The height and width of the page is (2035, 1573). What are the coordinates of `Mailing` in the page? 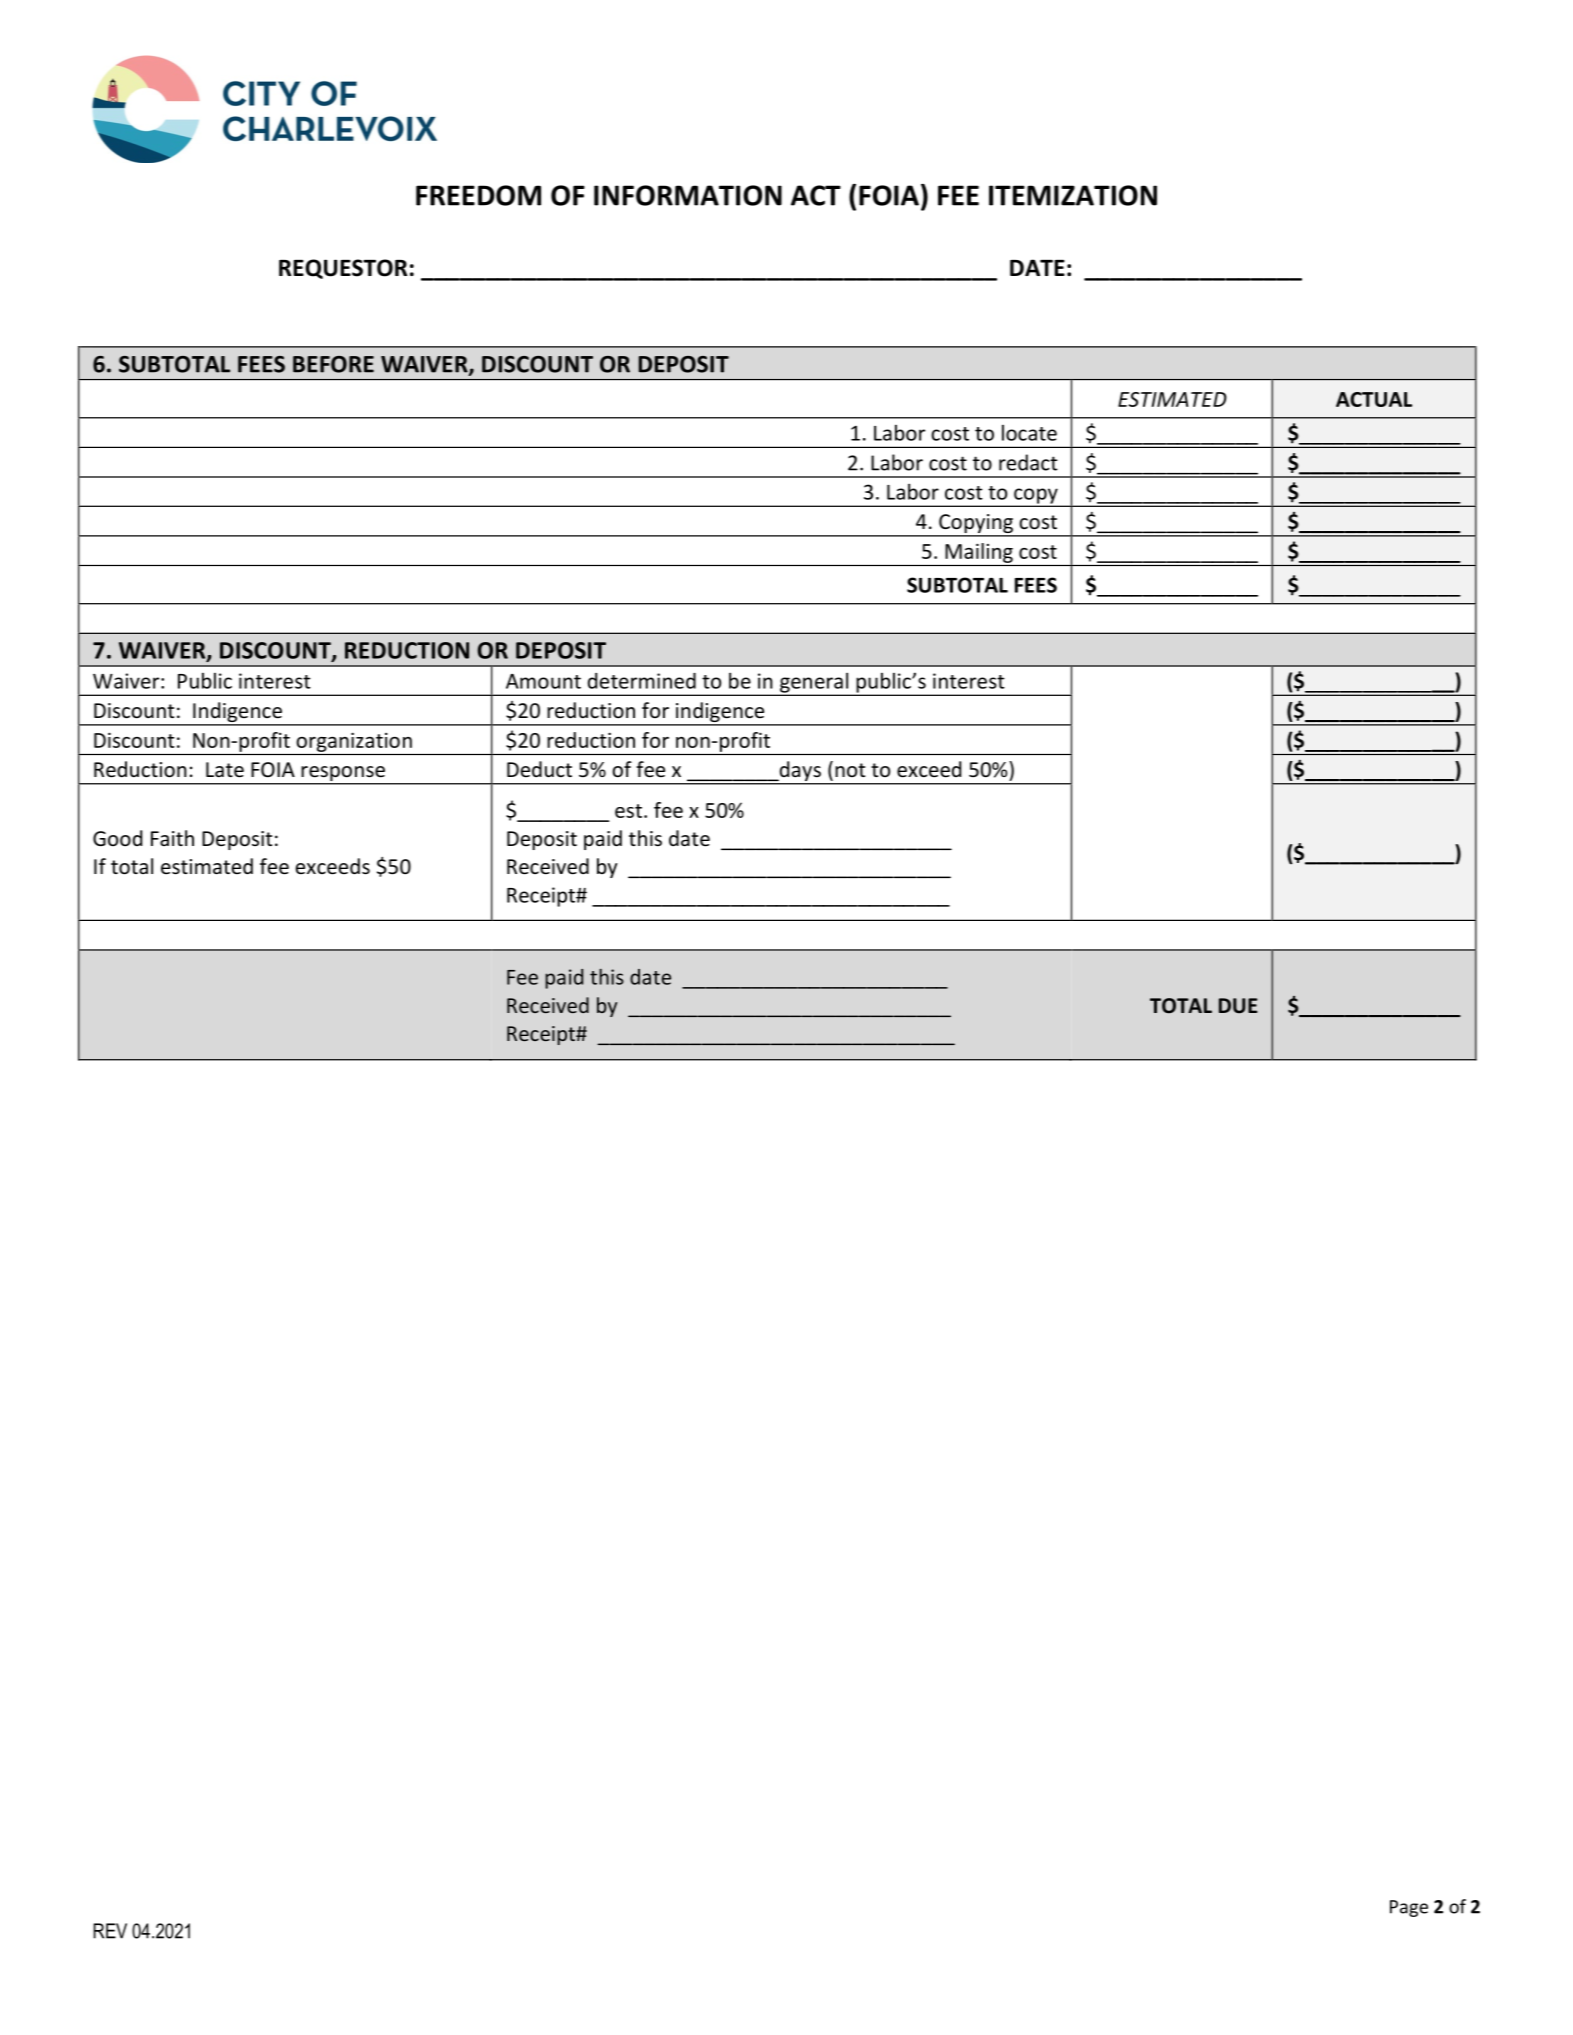 It's located at (979, 553).
